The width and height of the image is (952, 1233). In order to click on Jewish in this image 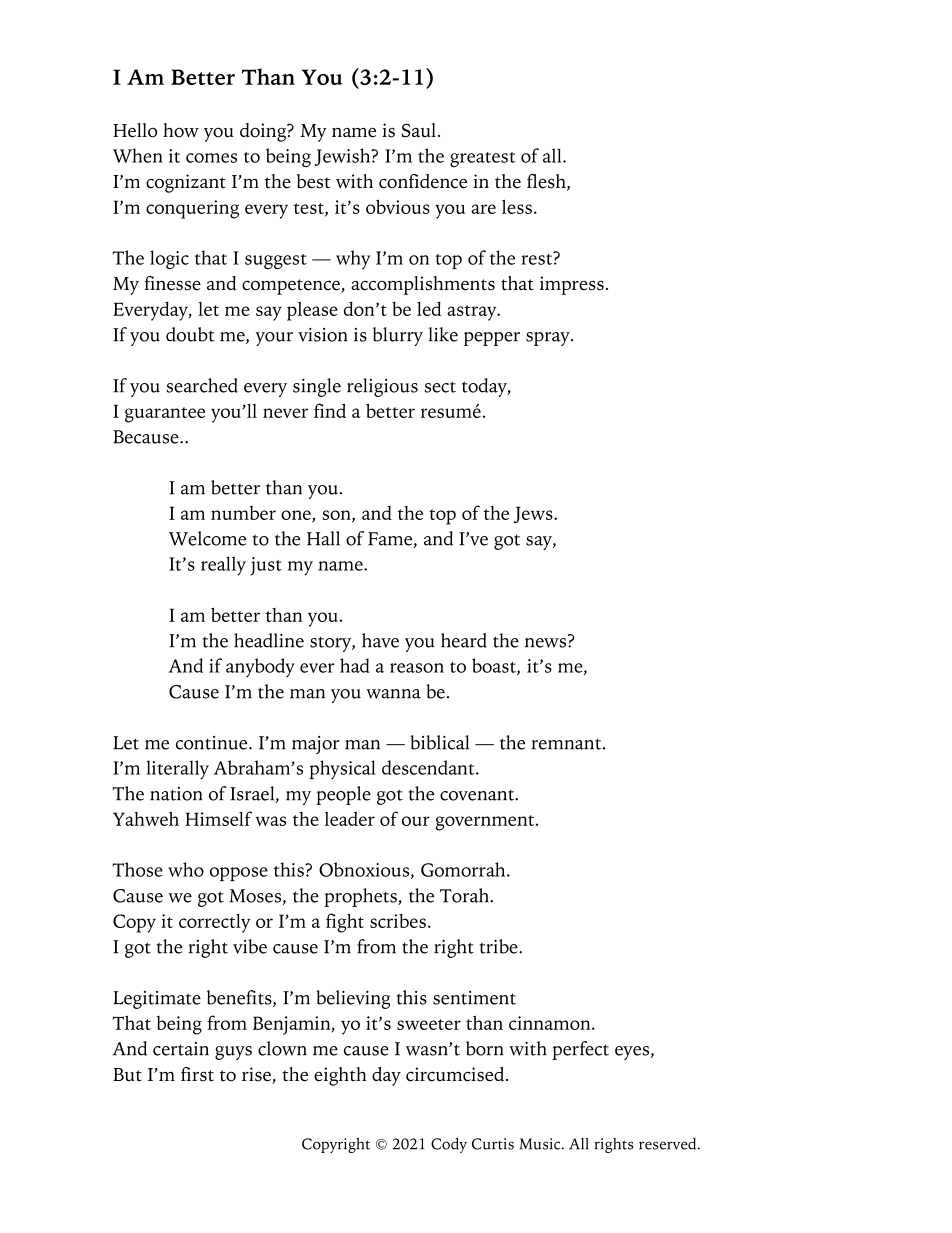, I will do `click(344, 157)`.
